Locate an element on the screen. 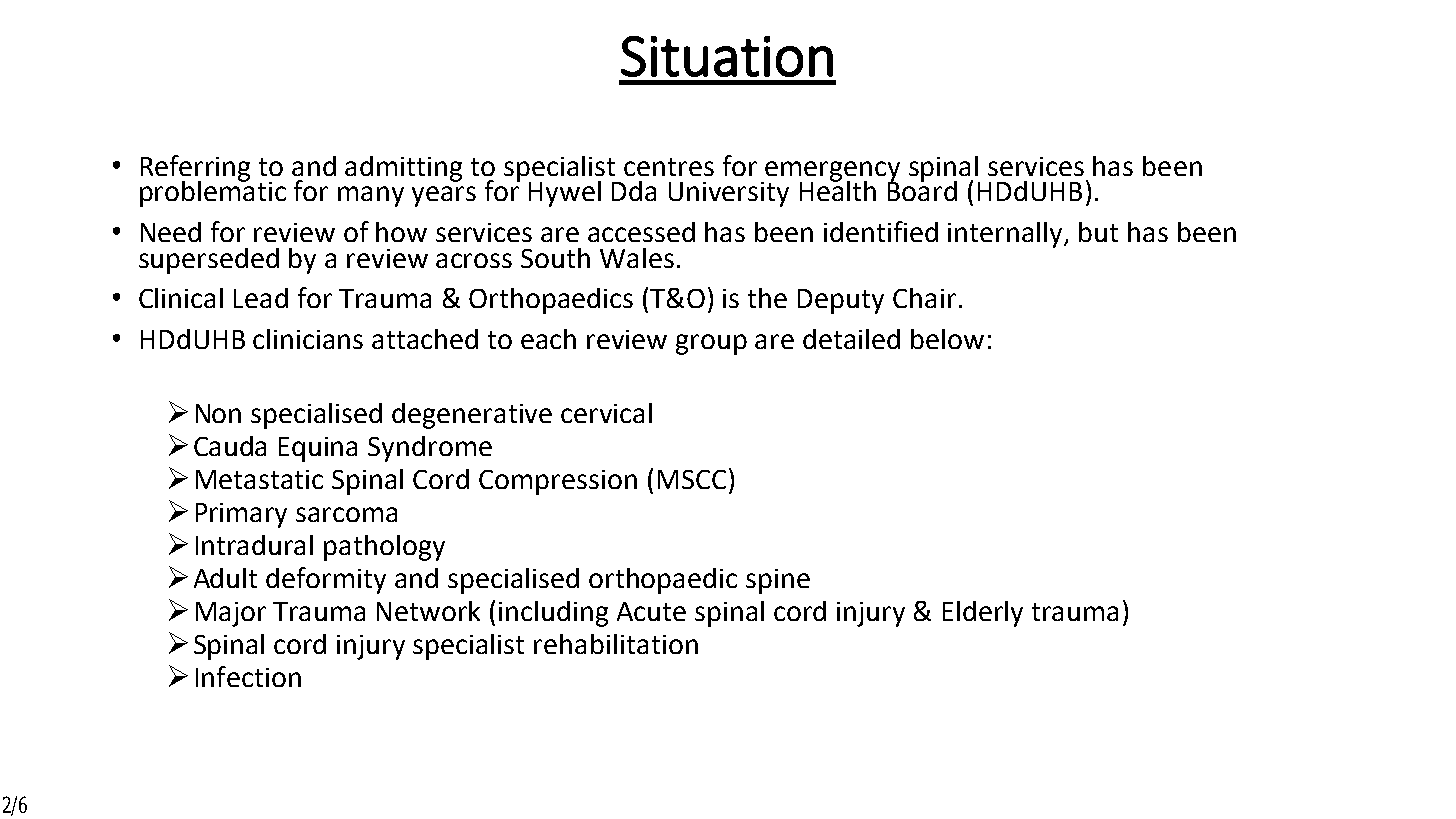  group is located at coordinates (711, 344).
